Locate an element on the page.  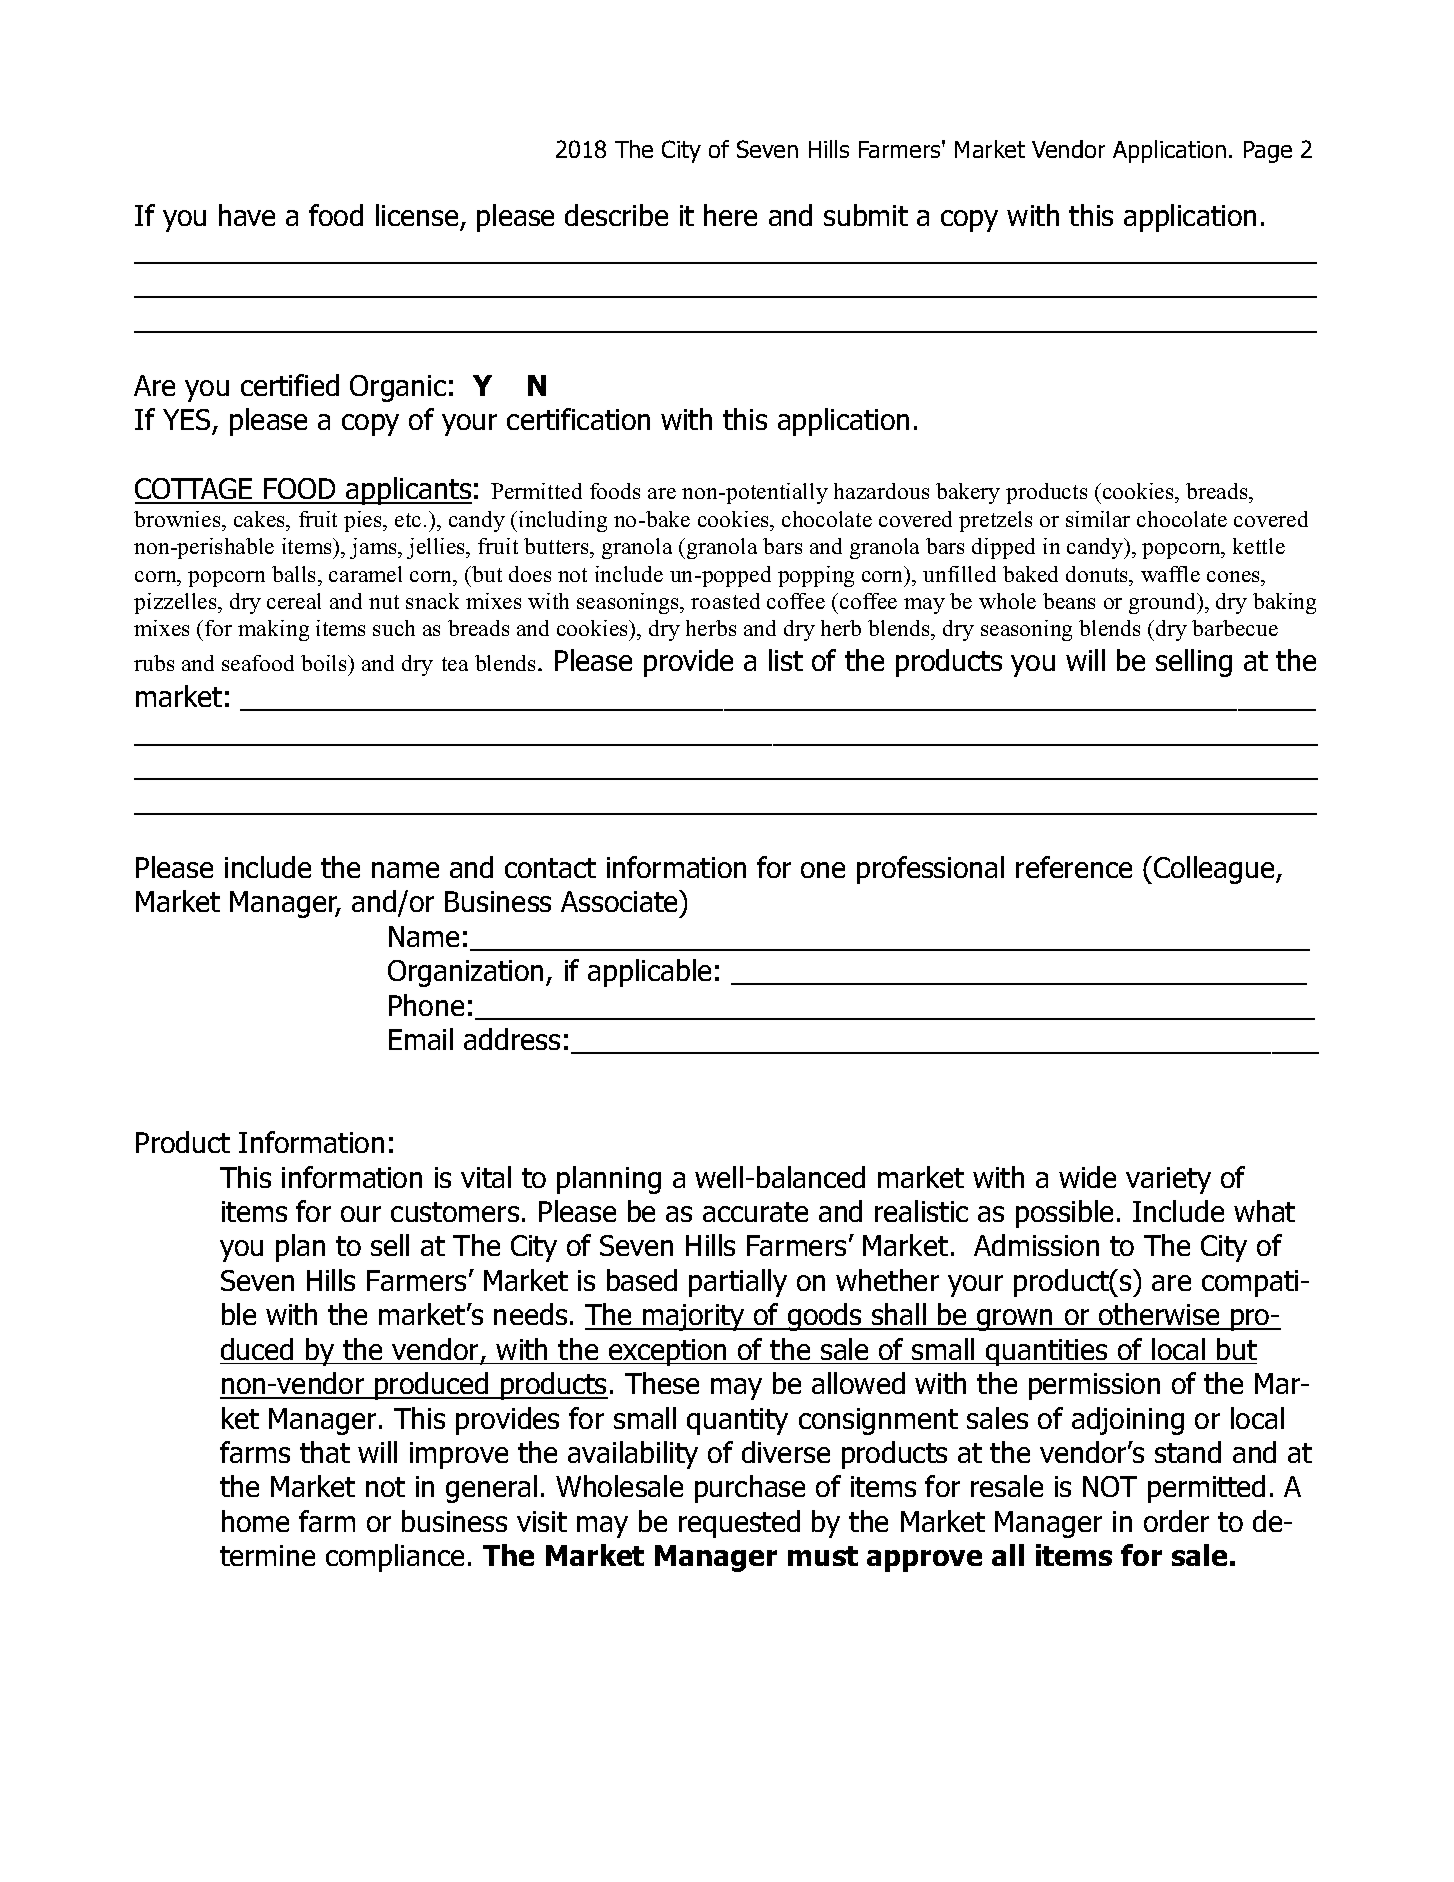
here is located at coordinates (730, 215).
